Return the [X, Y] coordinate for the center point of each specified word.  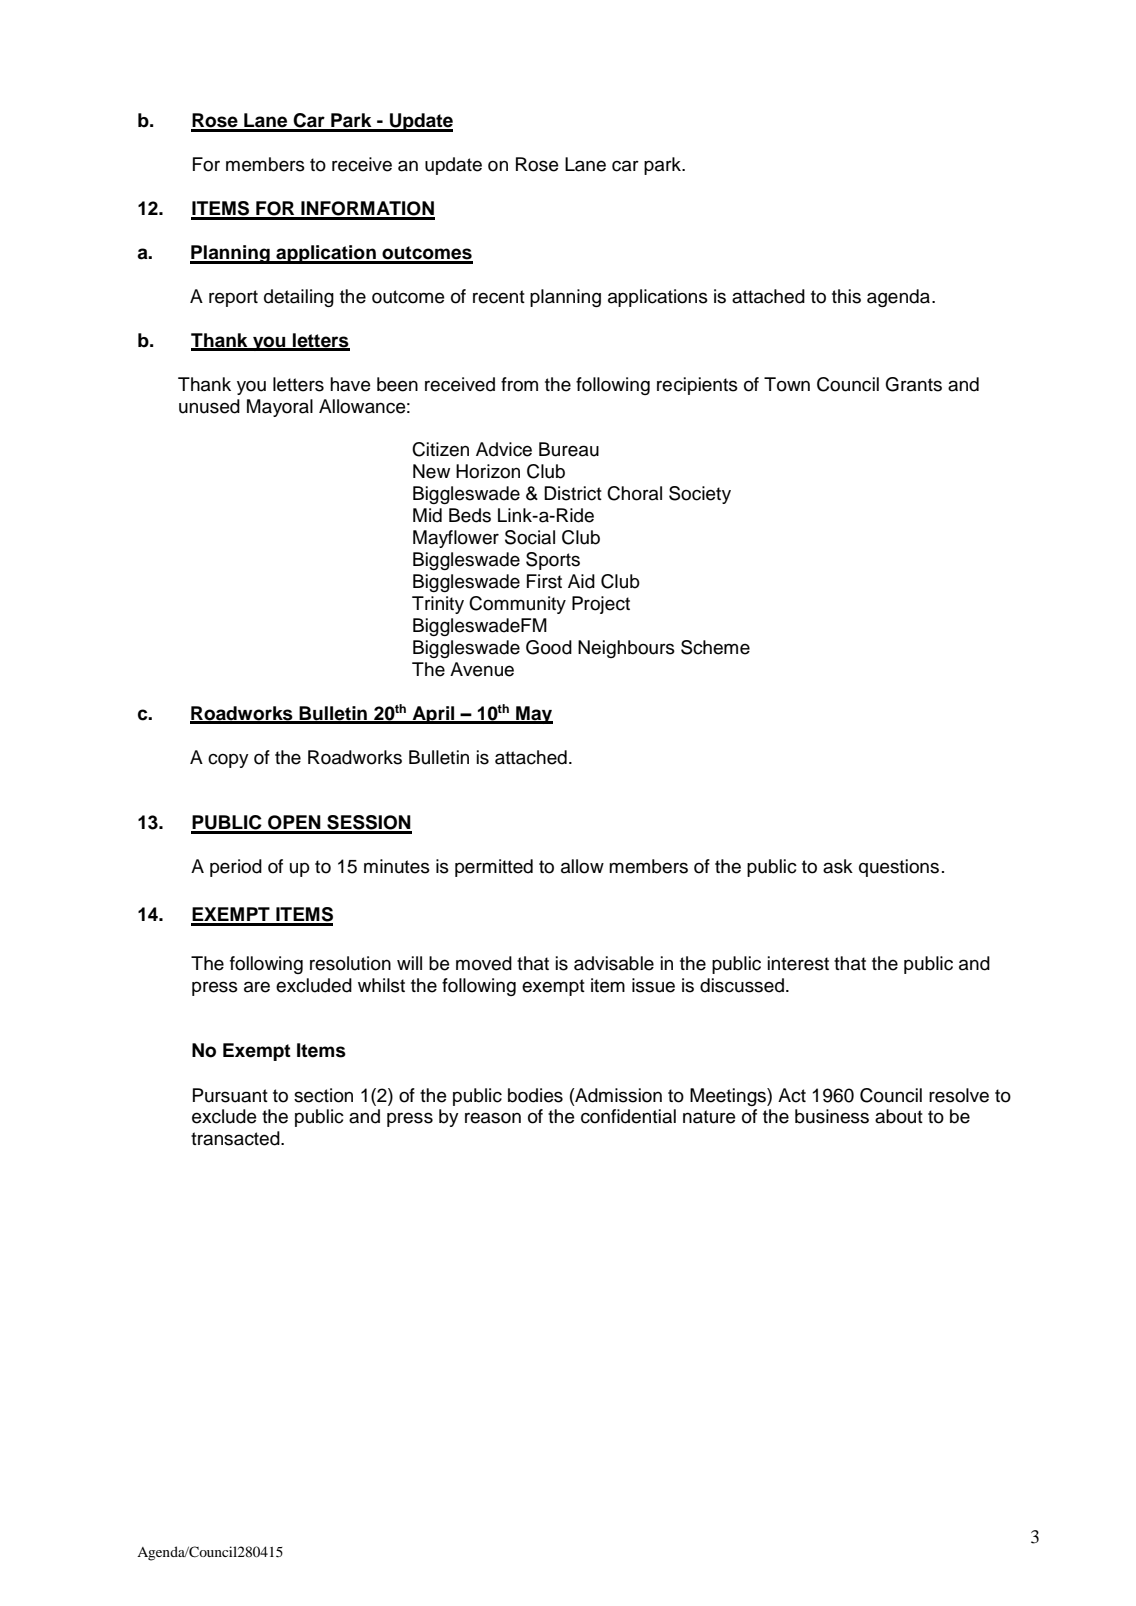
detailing [299, 298]
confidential [628, 1116]
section [323, 1095]
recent [499, 297]
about [899, 1116]
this [846, 296]
